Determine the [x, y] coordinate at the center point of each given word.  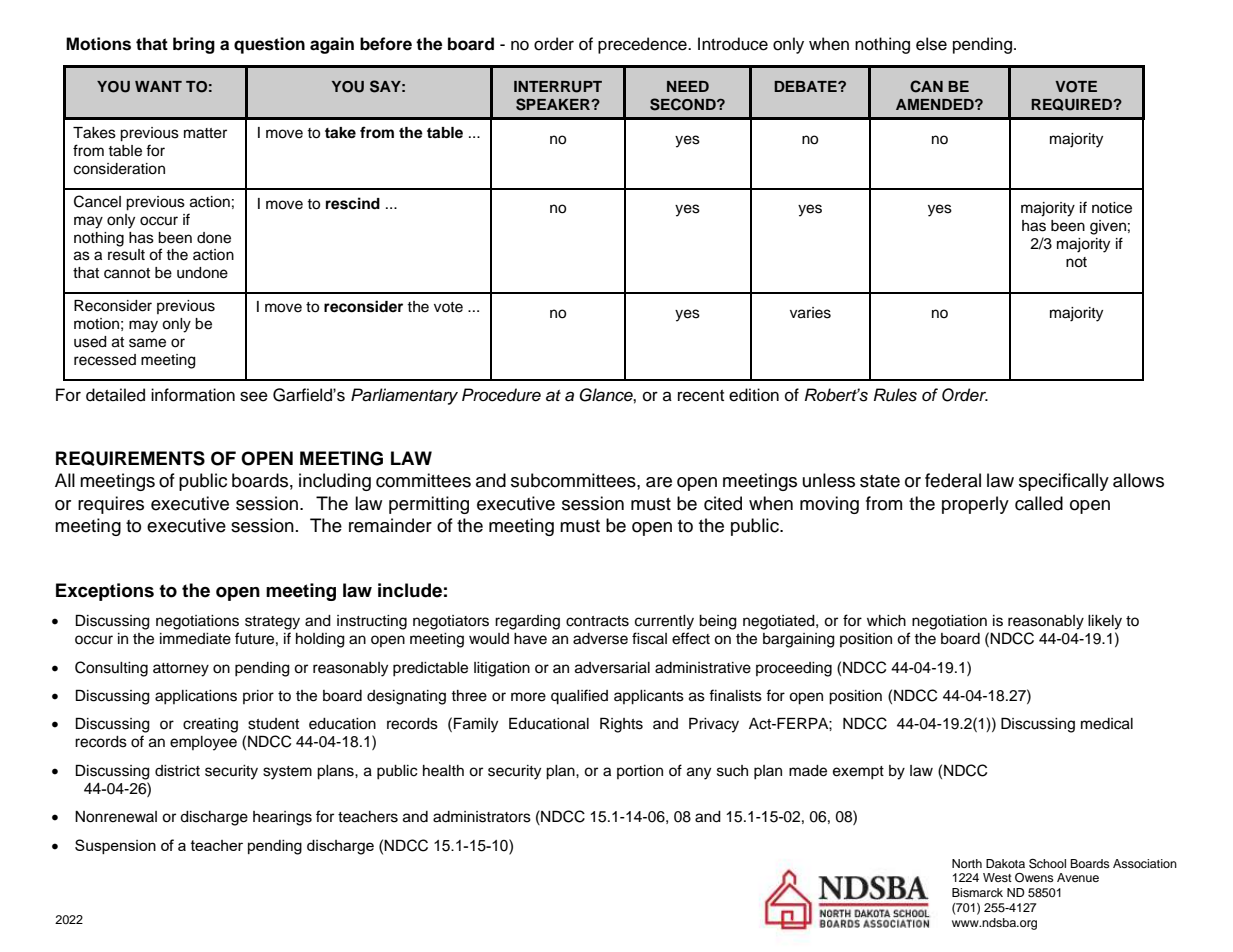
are [659, 482]
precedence [643, 45]
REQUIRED [1073, 104]
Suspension [115, 846]
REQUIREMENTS [130, 458]
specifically [1064, 482]
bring [194, 45]
